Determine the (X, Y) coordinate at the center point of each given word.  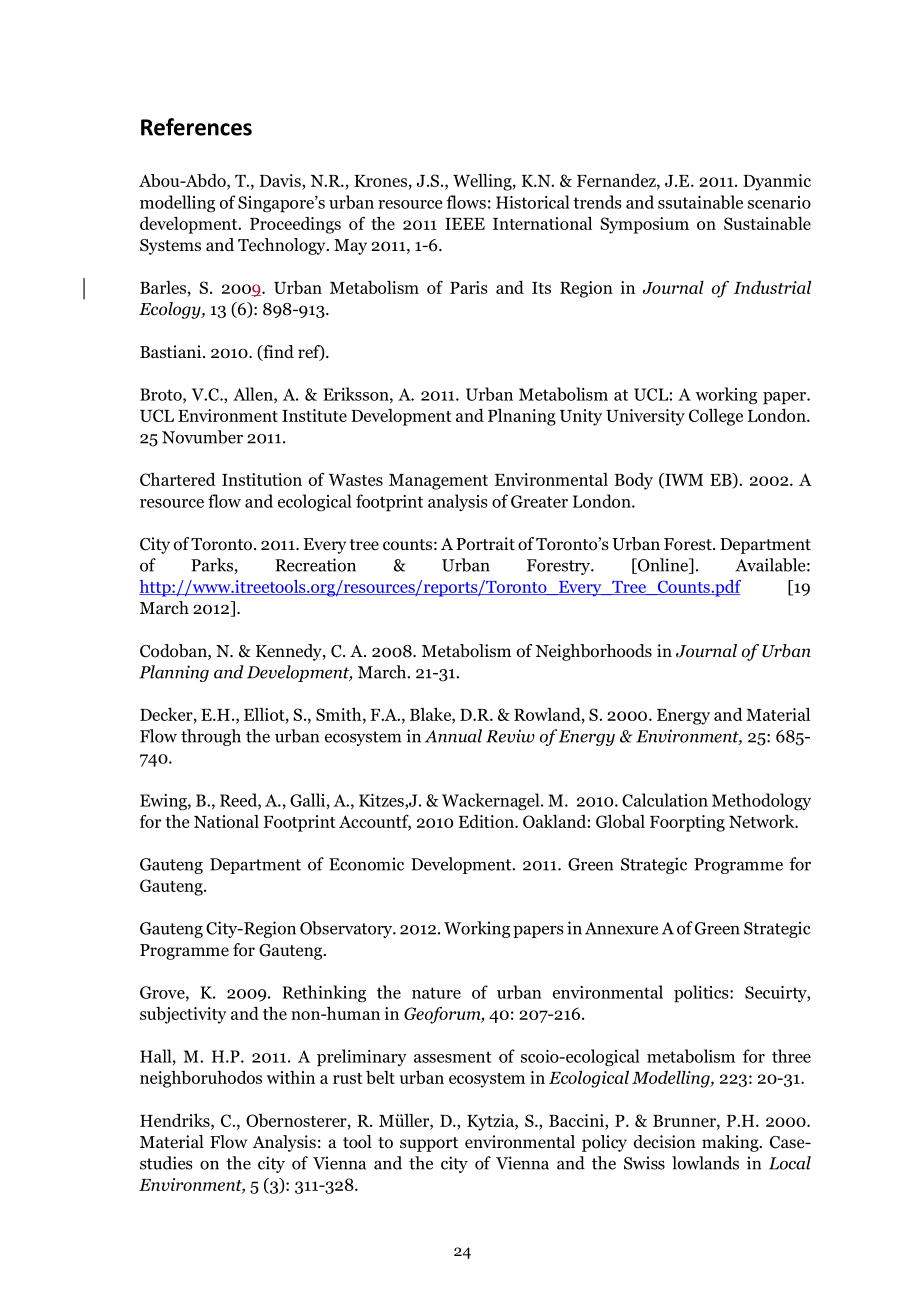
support (429, 1144)
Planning (174, 673)
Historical (533, 202)
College (716, 417)
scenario (779, 202)
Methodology (761, 802)
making (731, 1143)
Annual (453, 736)
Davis (281, 180)
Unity (581, 417)
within (291, 1077)
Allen (254, 395)
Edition (487, 821)
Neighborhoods (594, 652)
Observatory (347, 929)
